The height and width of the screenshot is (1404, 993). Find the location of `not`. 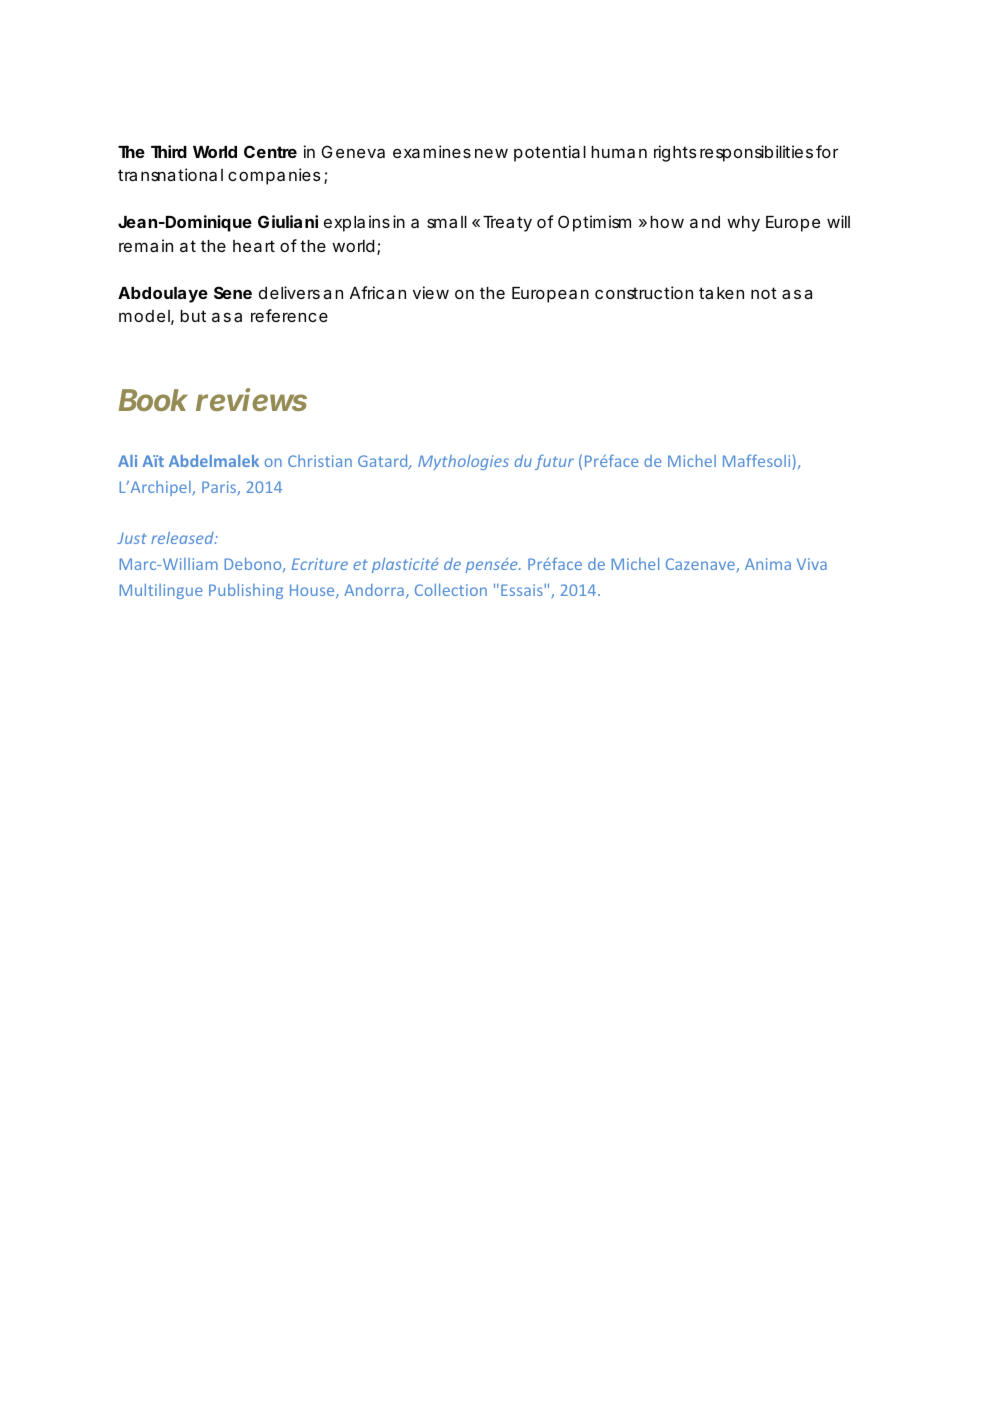

not is located at coordinates (764, 293).
